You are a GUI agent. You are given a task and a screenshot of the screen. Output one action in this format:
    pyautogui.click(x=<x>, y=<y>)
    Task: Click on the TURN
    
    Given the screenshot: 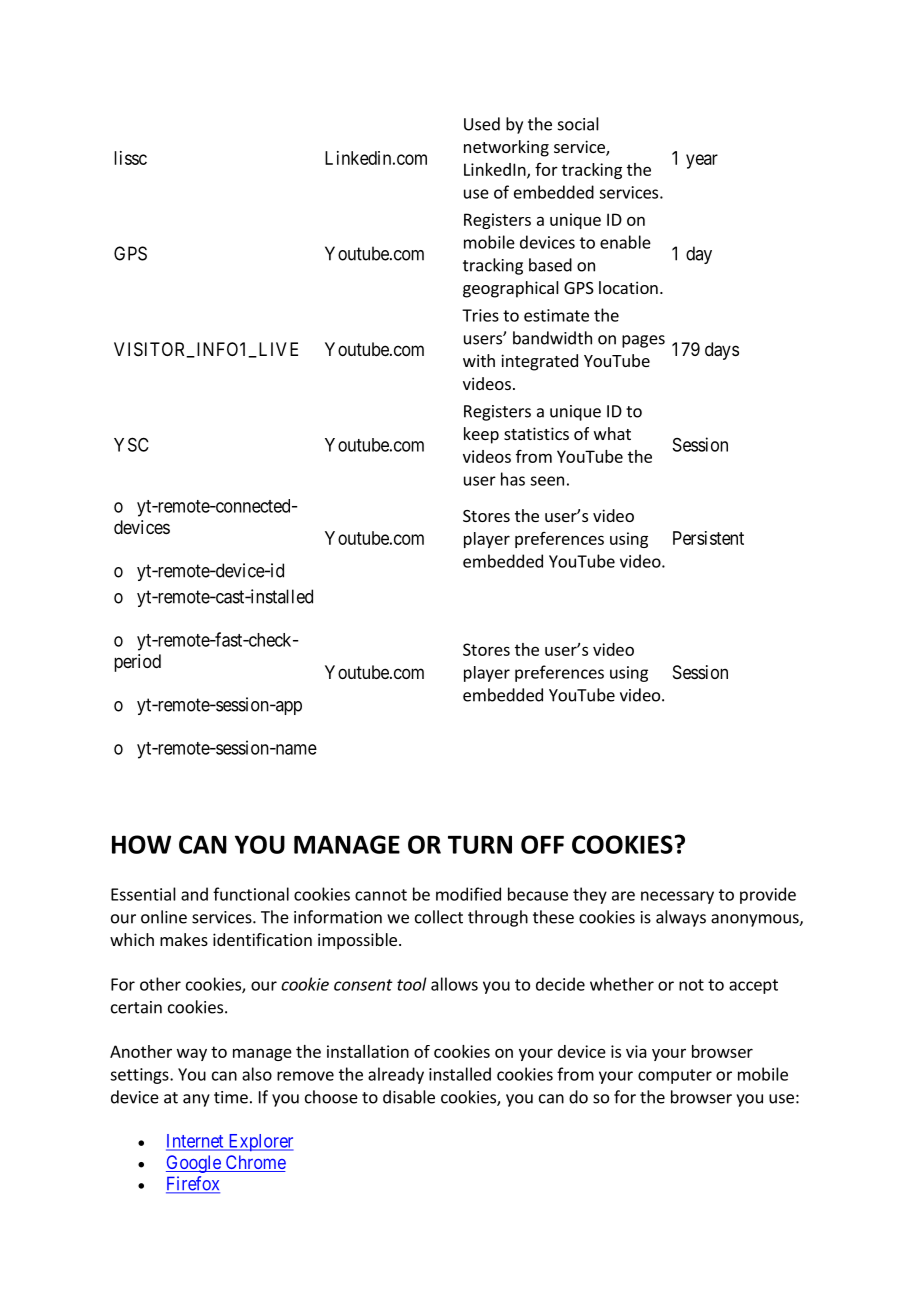 What is the action you would take?
    pyautogui.click(x=480, y=844)
